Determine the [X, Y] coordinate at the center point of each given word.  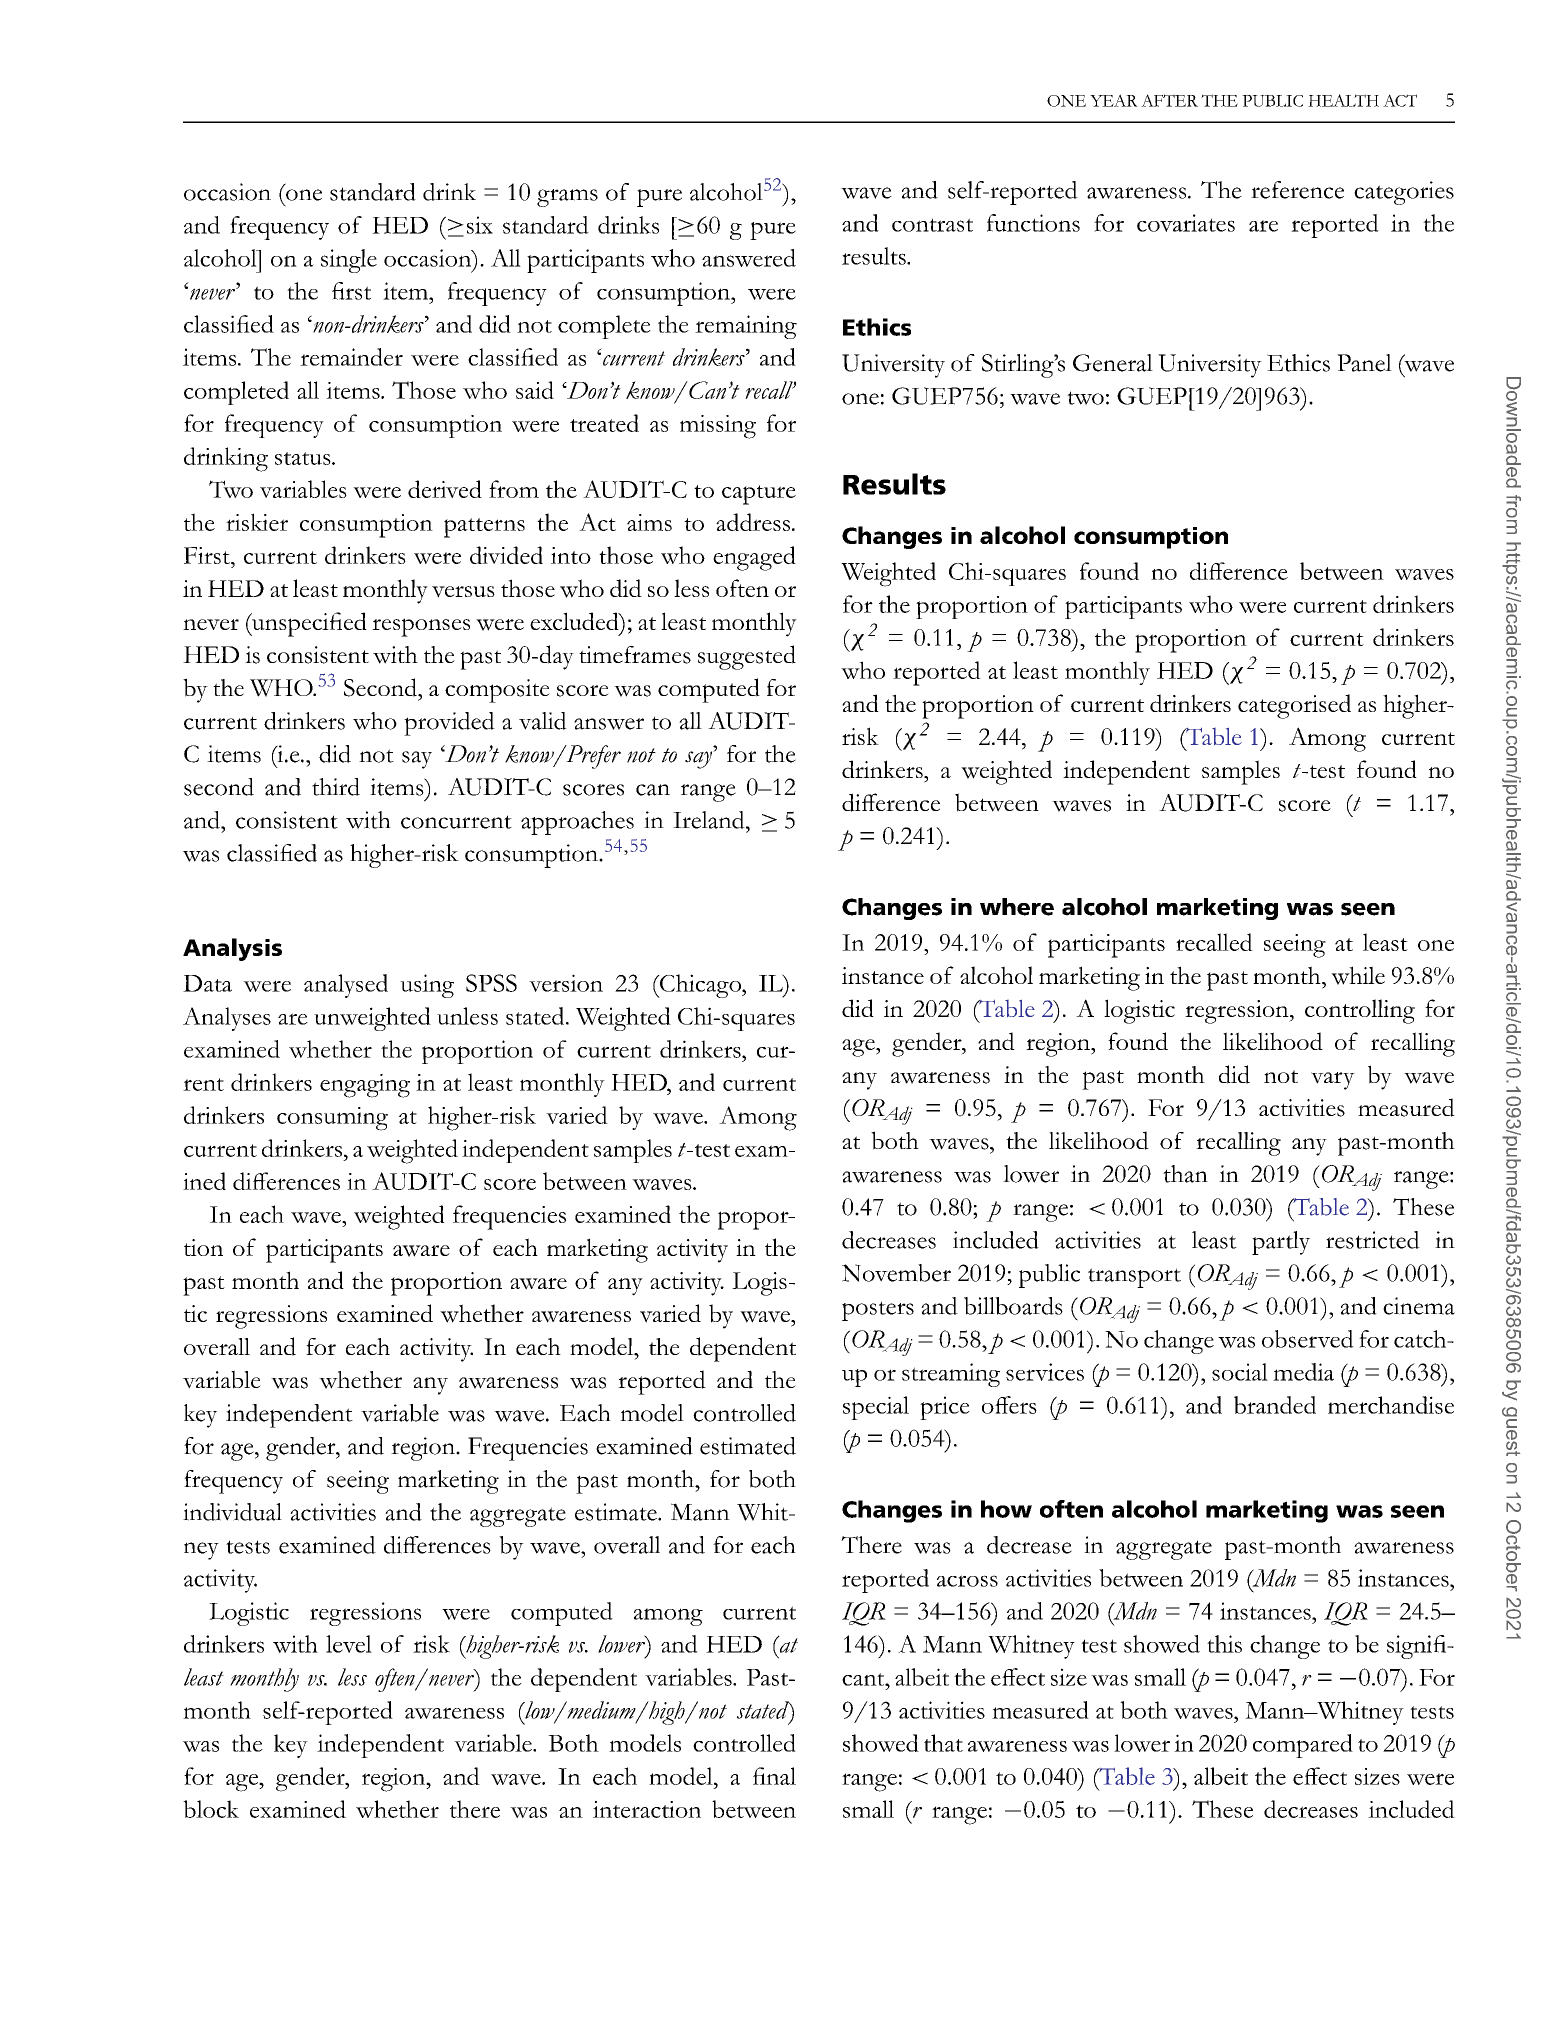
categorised [1294, 706]
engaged [754, 558]
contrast [932, 225]
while [1358, 975]
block [211, 1809]
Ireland [710, 820]
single [349, 261]
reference [1297, 190]
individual [232, 1512]
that [943, 1743]
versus [463, 592]
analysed [346, 986]
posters [878, 1311]
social [1240, 1372]
